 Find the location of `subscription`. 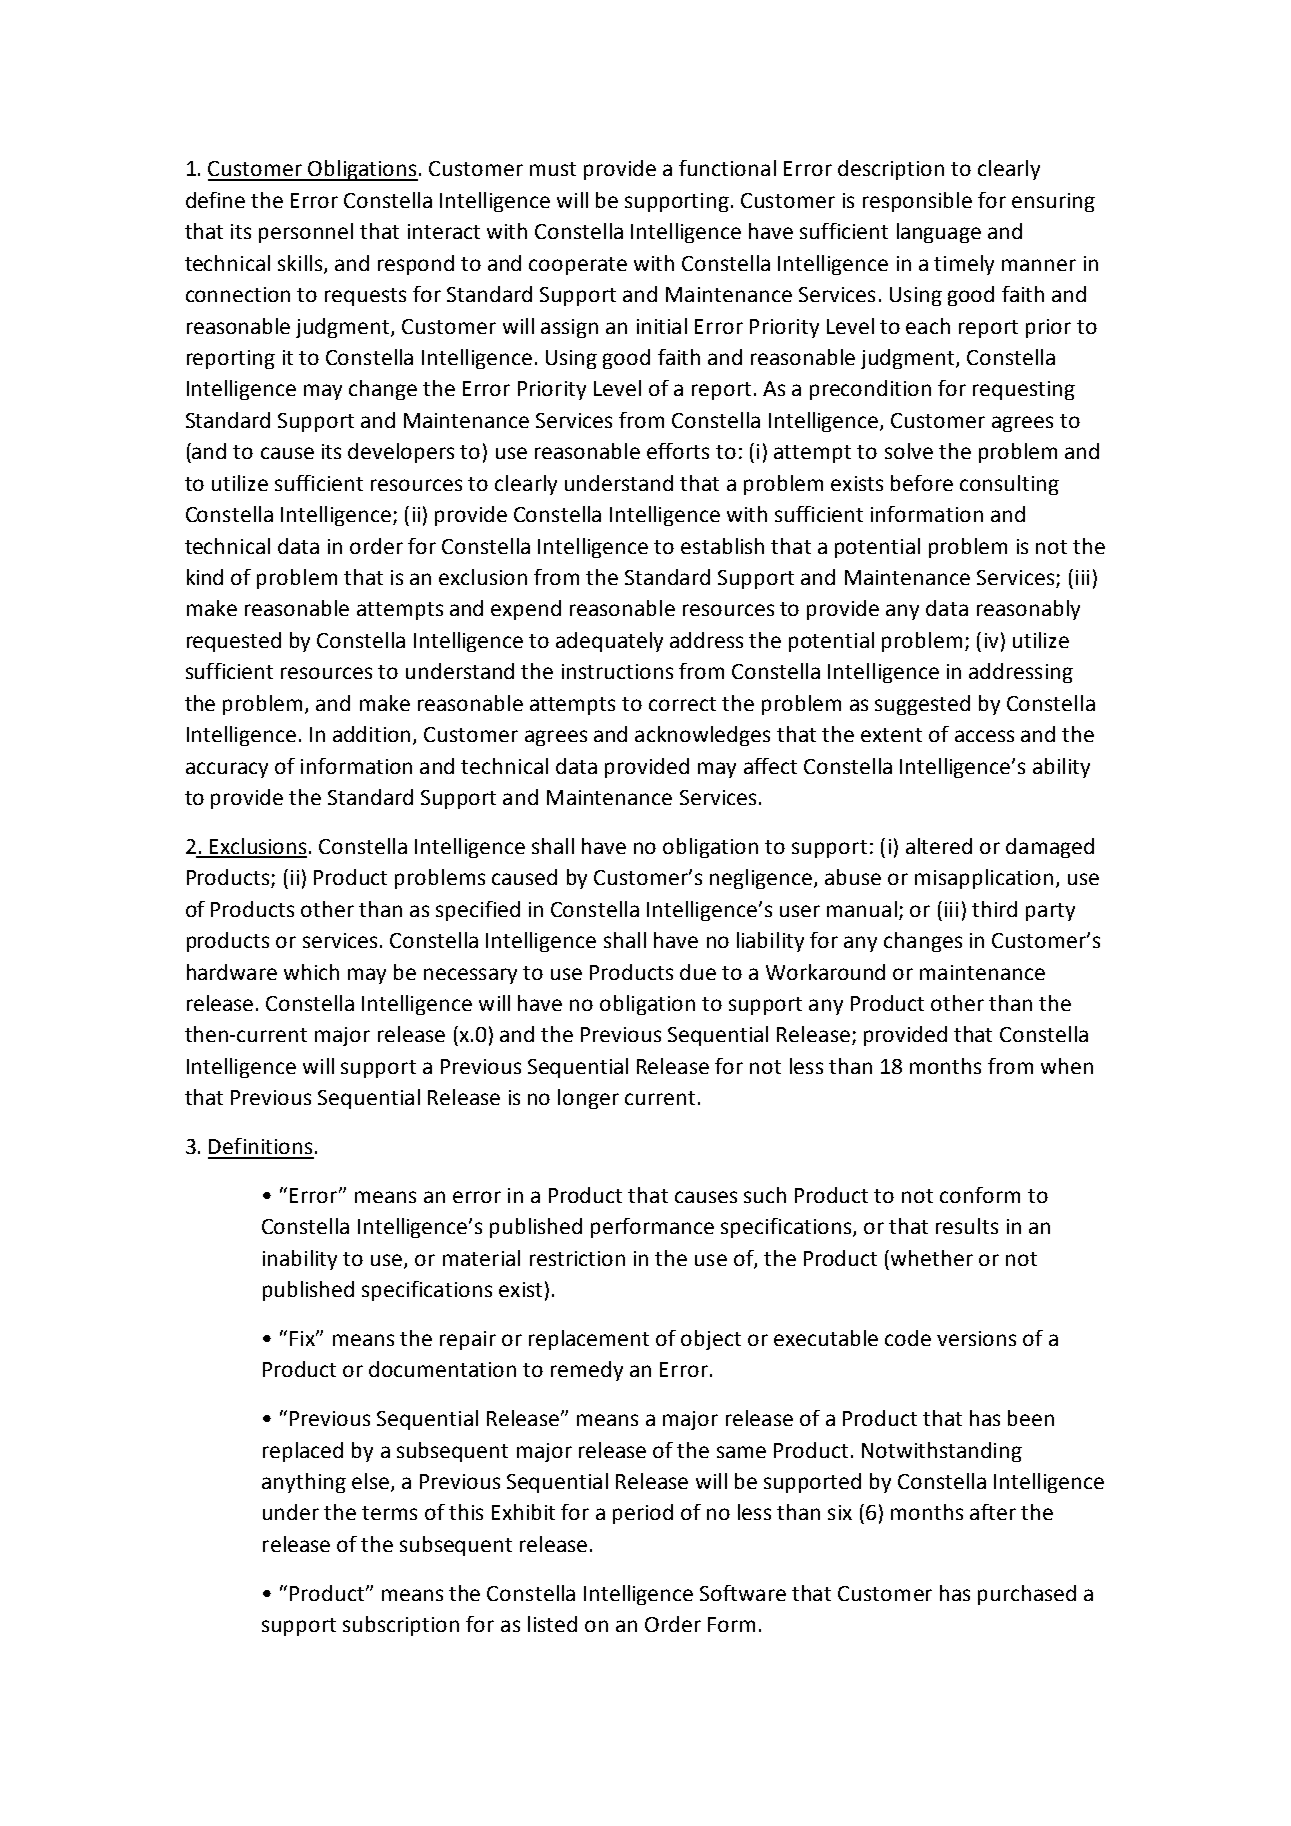

subscription is located at coordinates (401, 1626).
